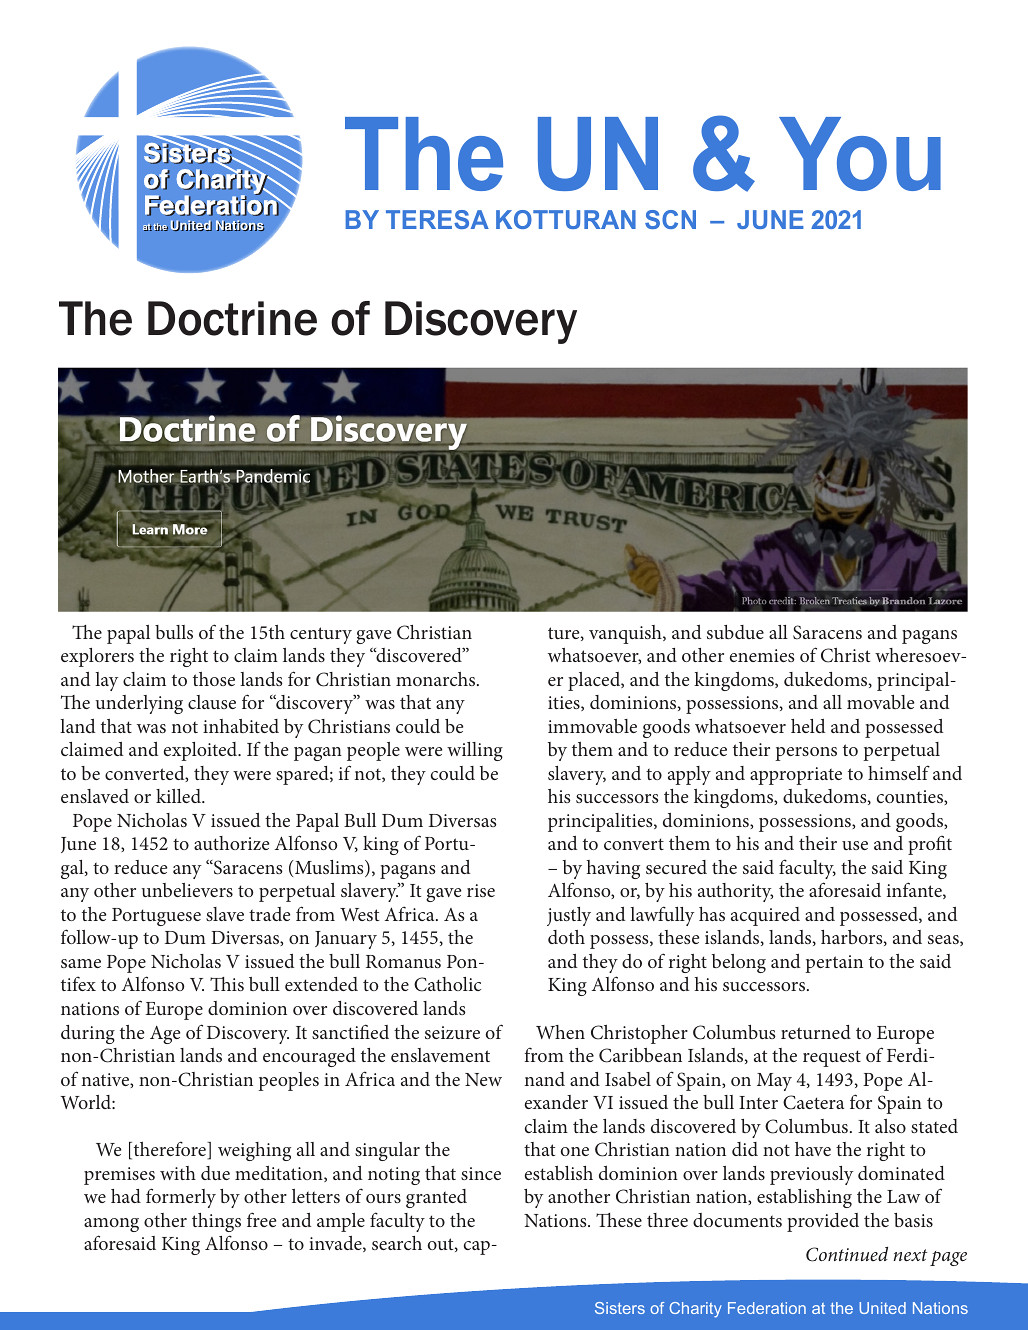 The image size is (1028, 1330). What do you see at coordinates (437, 219) in the page?
I see `TERESA` at bounding box center [437, 219].
